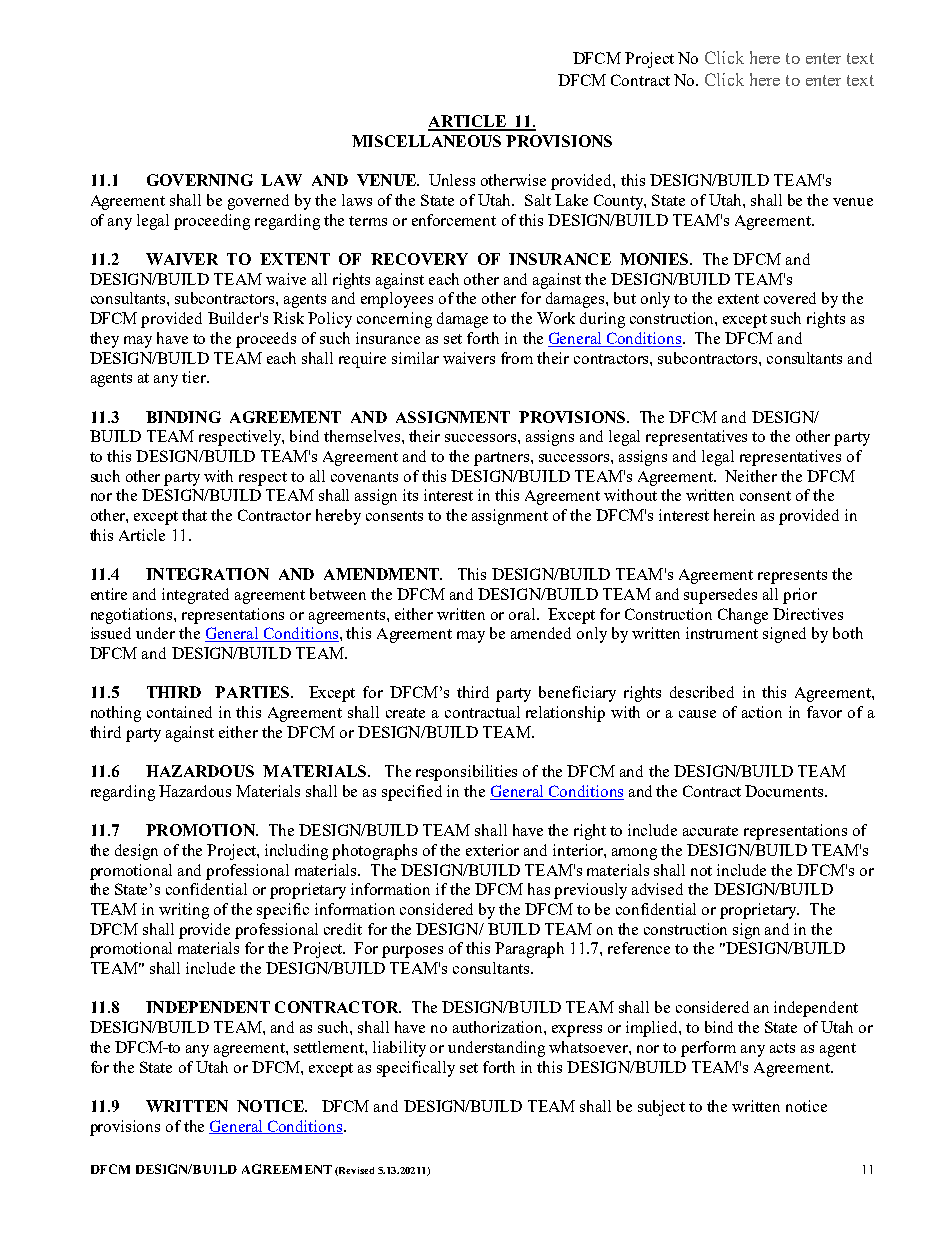 The height and width of the image is (1233, 952). What do you see at coordinates (194, 515) in the image?
I see `that` at bounding box center [194, 515].
